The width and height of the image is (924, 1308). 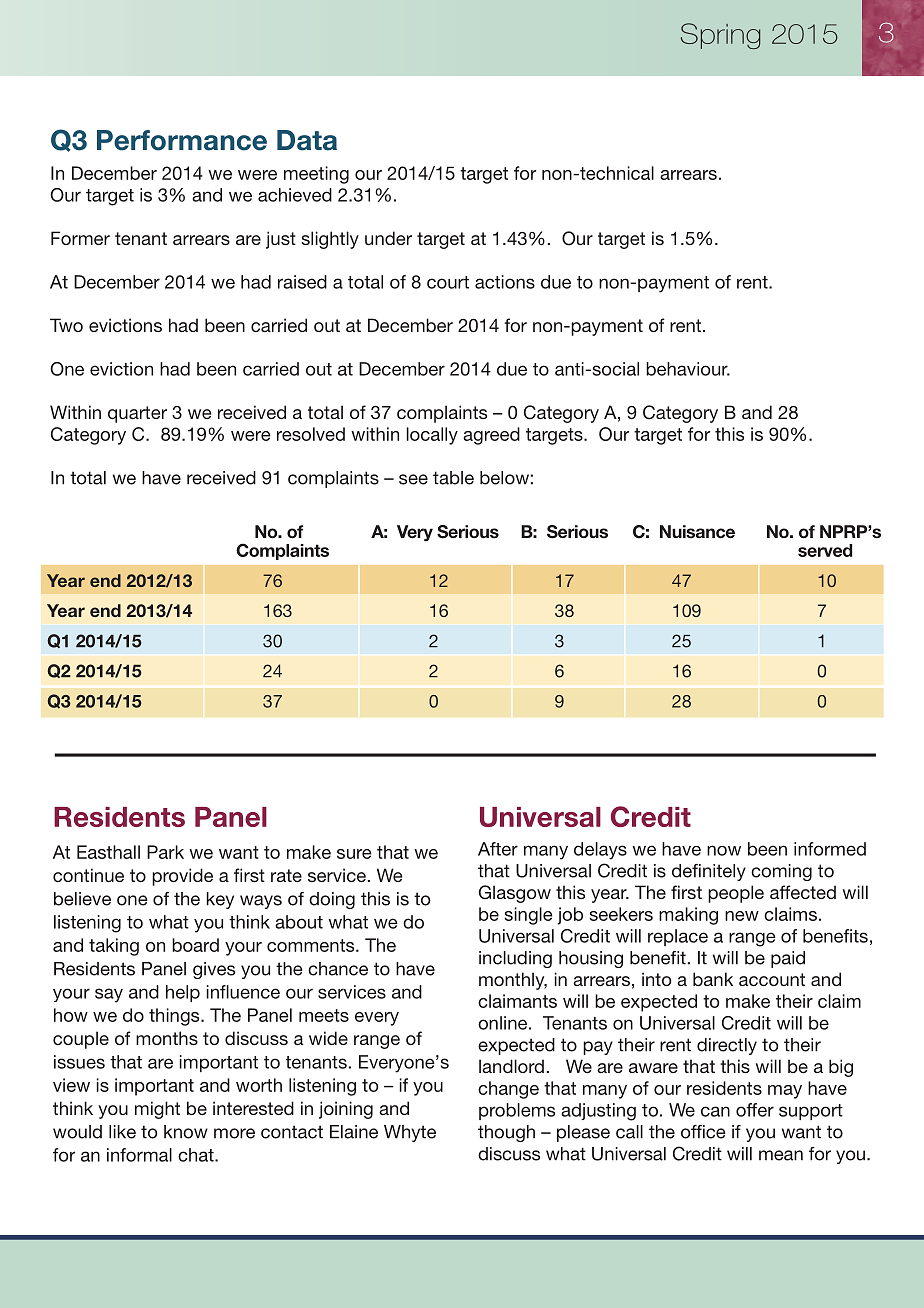 I want to click on quarter, so click(x=137, y=414).
